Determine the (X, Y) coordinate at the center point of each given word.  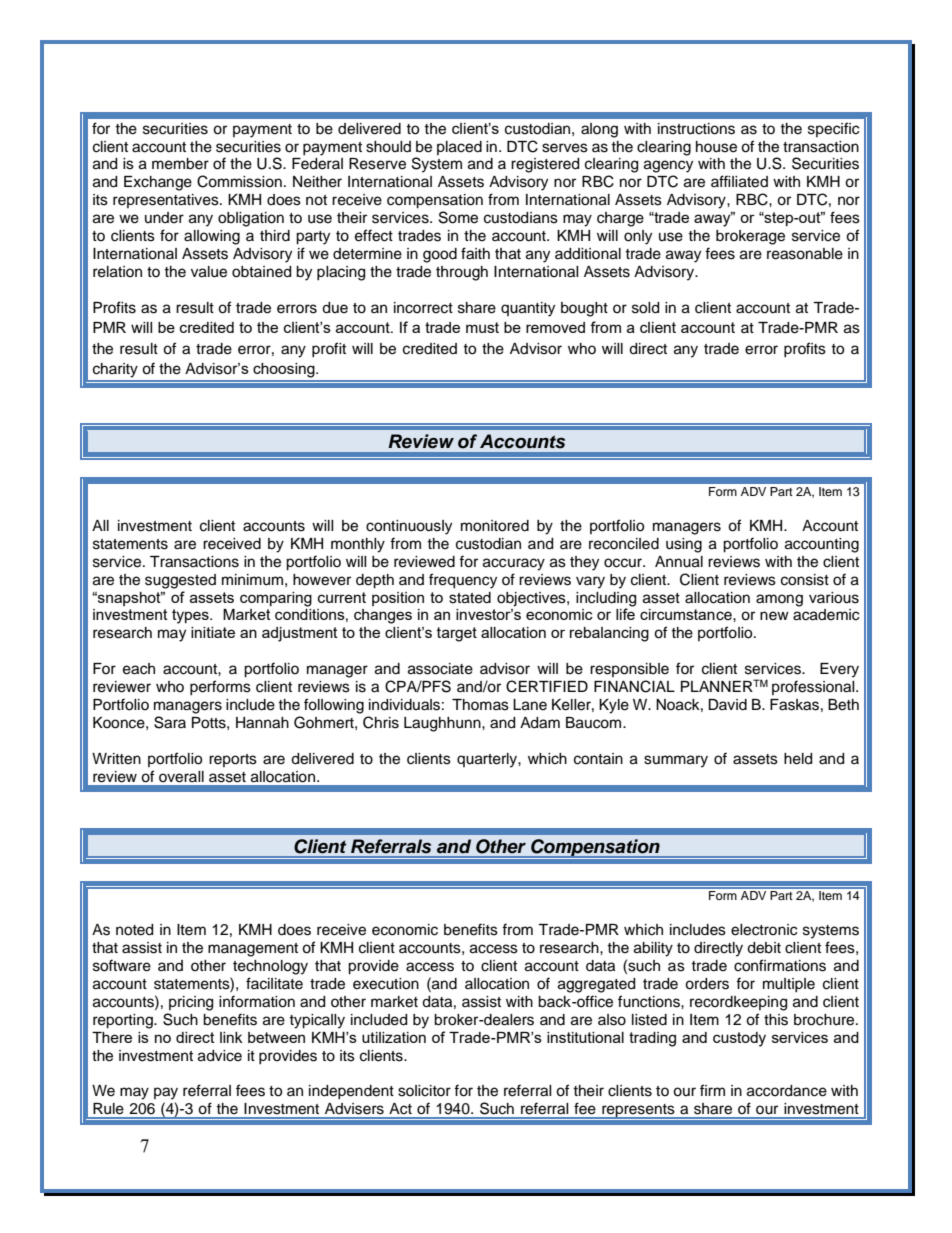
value (209, 272)
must (482, 327)
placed (459, 148)
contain (598, 759)
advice (220, 1056)
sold (645, 308)
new (774, 616)
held (798, 759)
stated (470, 598)
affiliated (739, 181)
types (191, 616)
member (180, 164)
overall (181, 777)
